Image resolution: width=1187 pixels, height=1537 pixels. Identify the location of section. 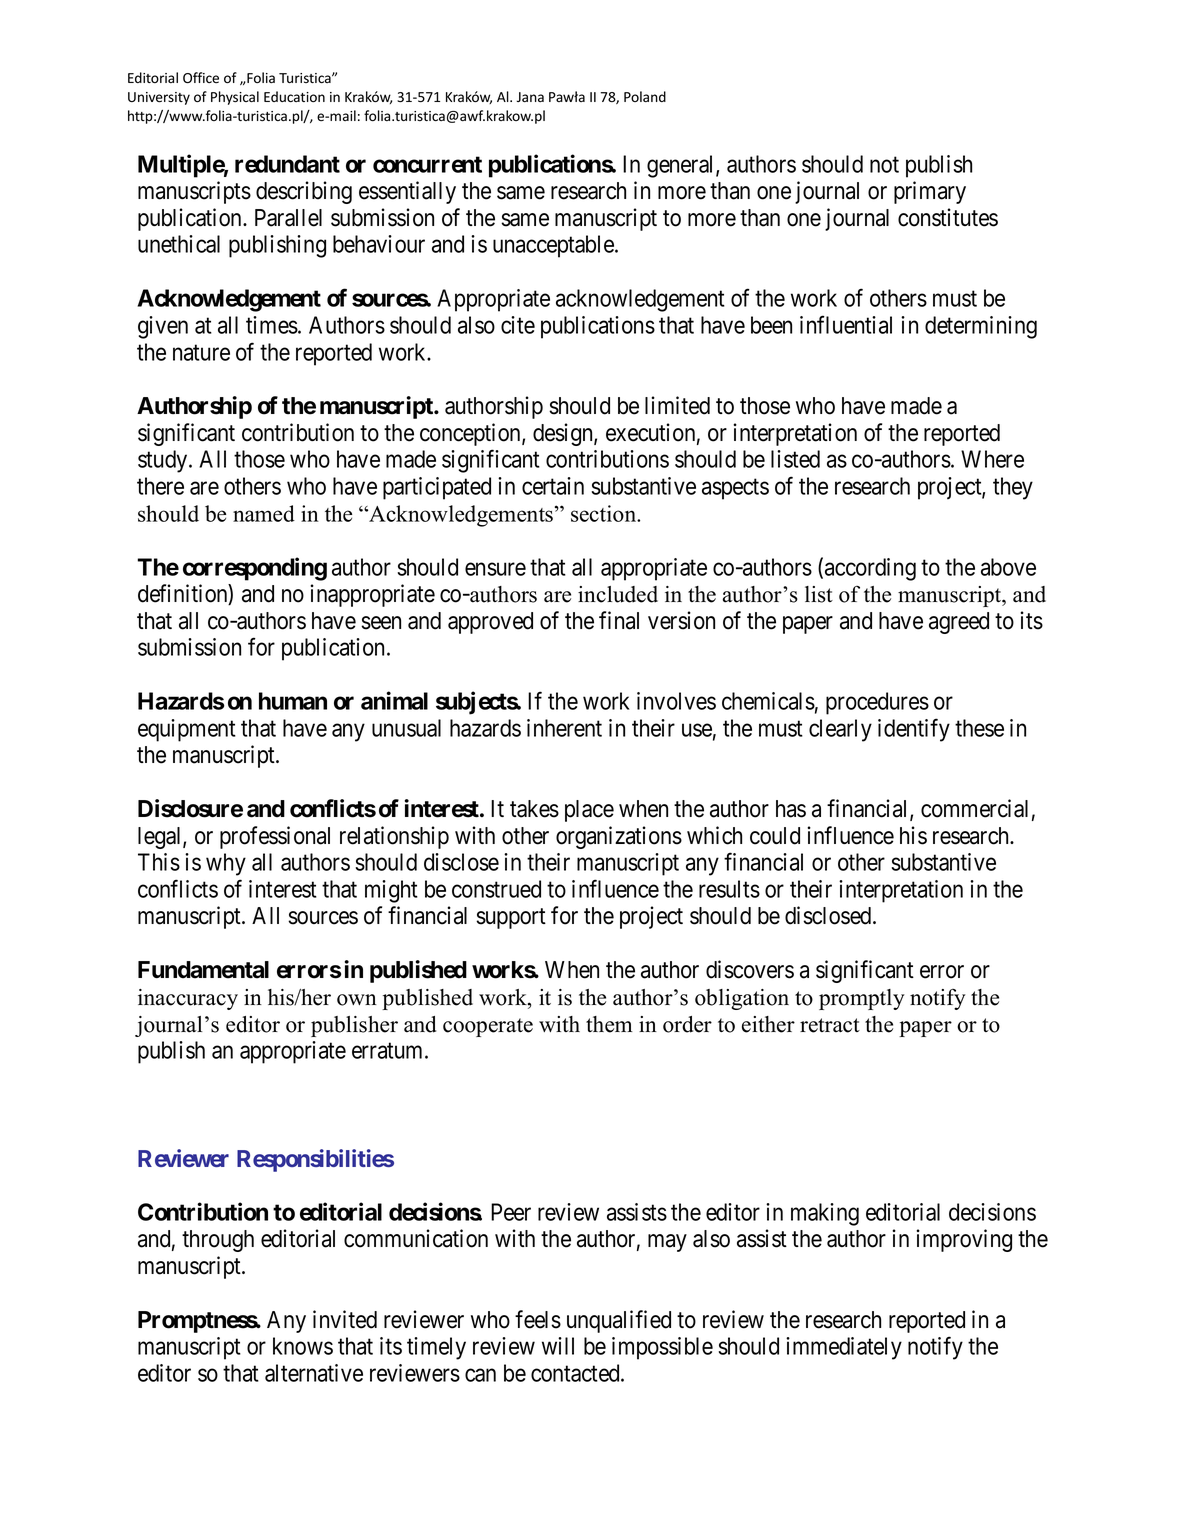
(605, 513).
